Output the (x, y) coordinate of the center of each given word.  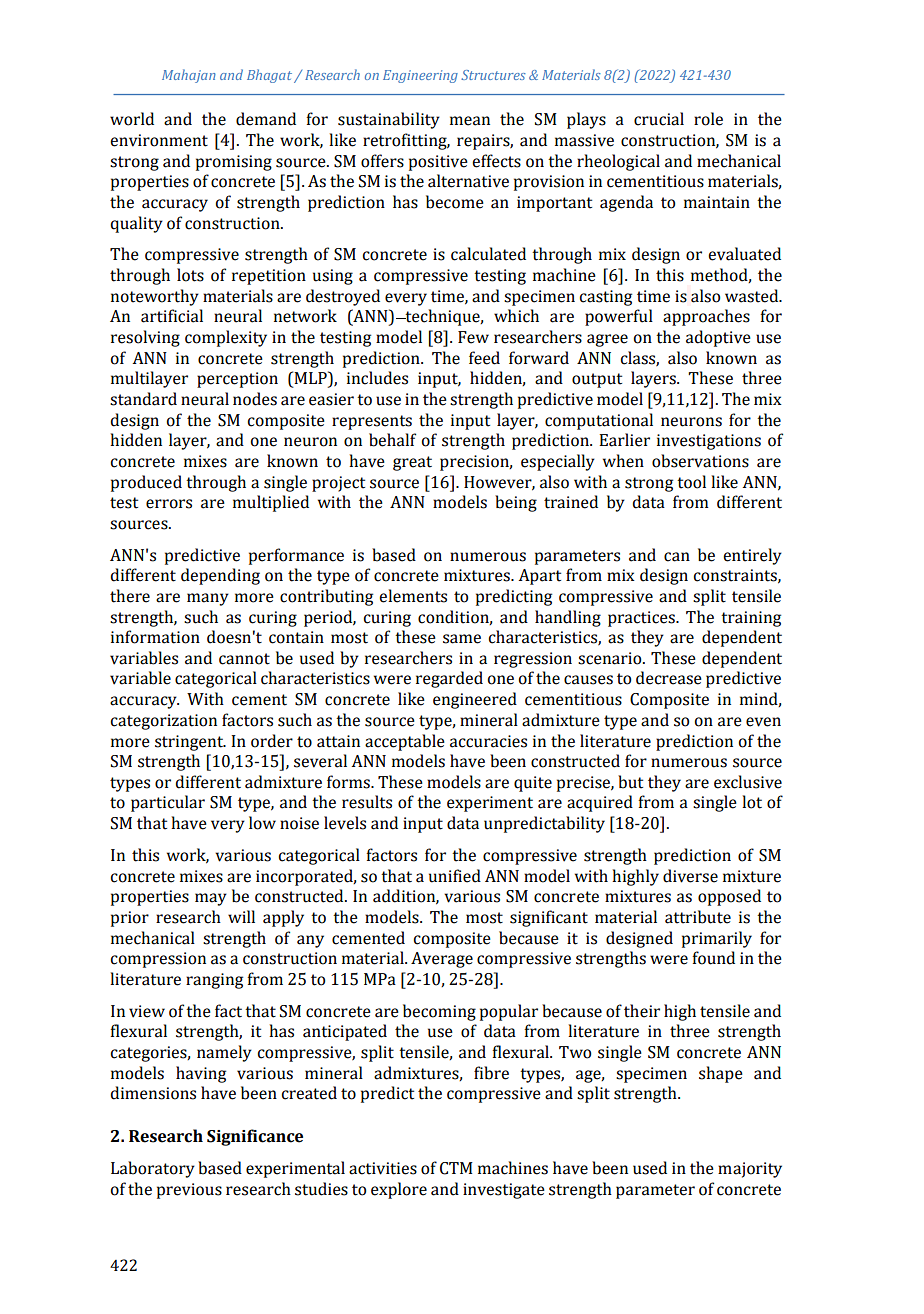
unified (455, 876)
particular (168, 803)
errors (169, 504)
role (708, 119)
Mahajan (189, 76)
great (412, 463)
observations (700, 461)
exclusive (748, 782)
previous (189, 1191)
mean (470, 121)
